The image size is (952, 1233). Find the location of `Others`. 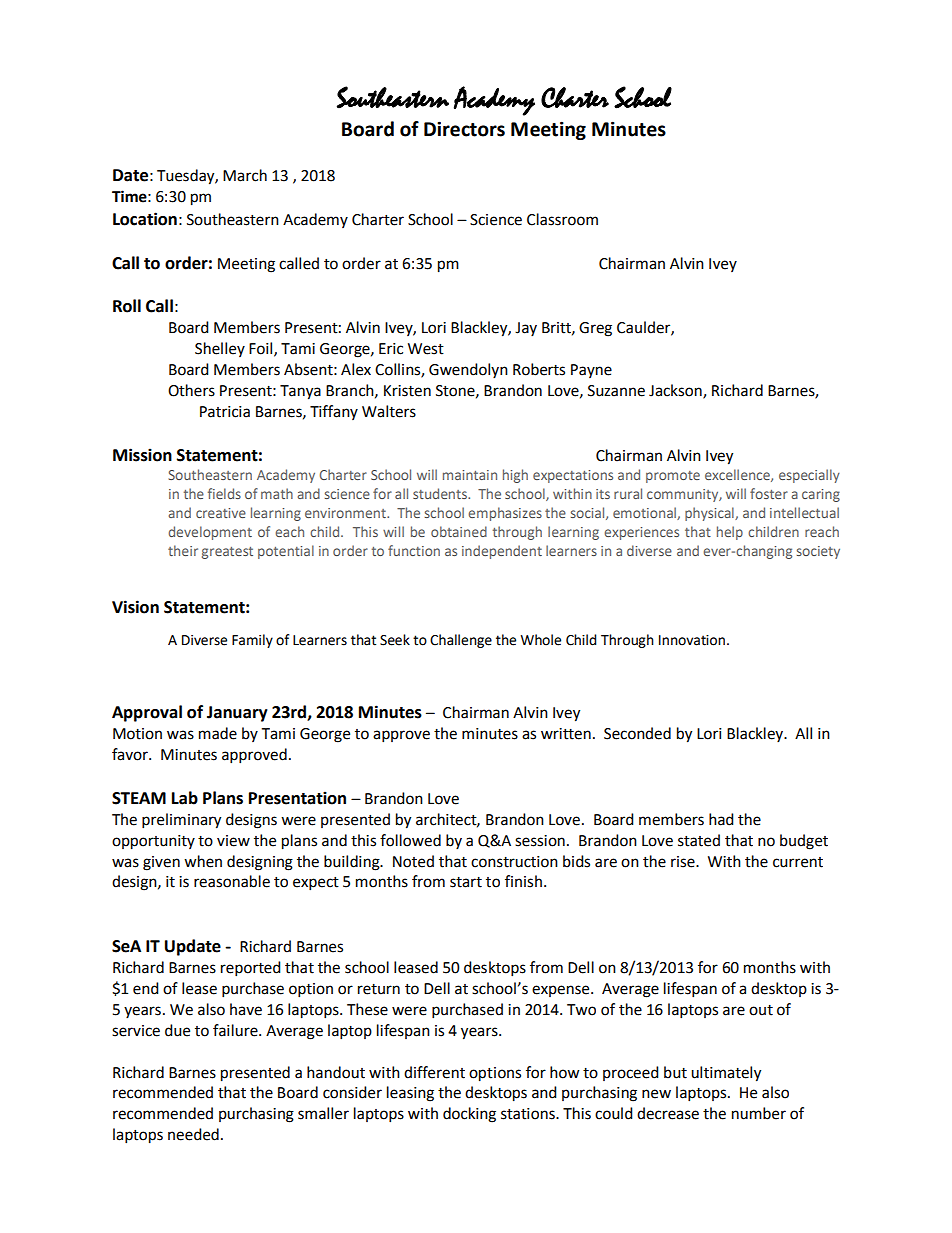

Others is located at coordinates (191, 390).
